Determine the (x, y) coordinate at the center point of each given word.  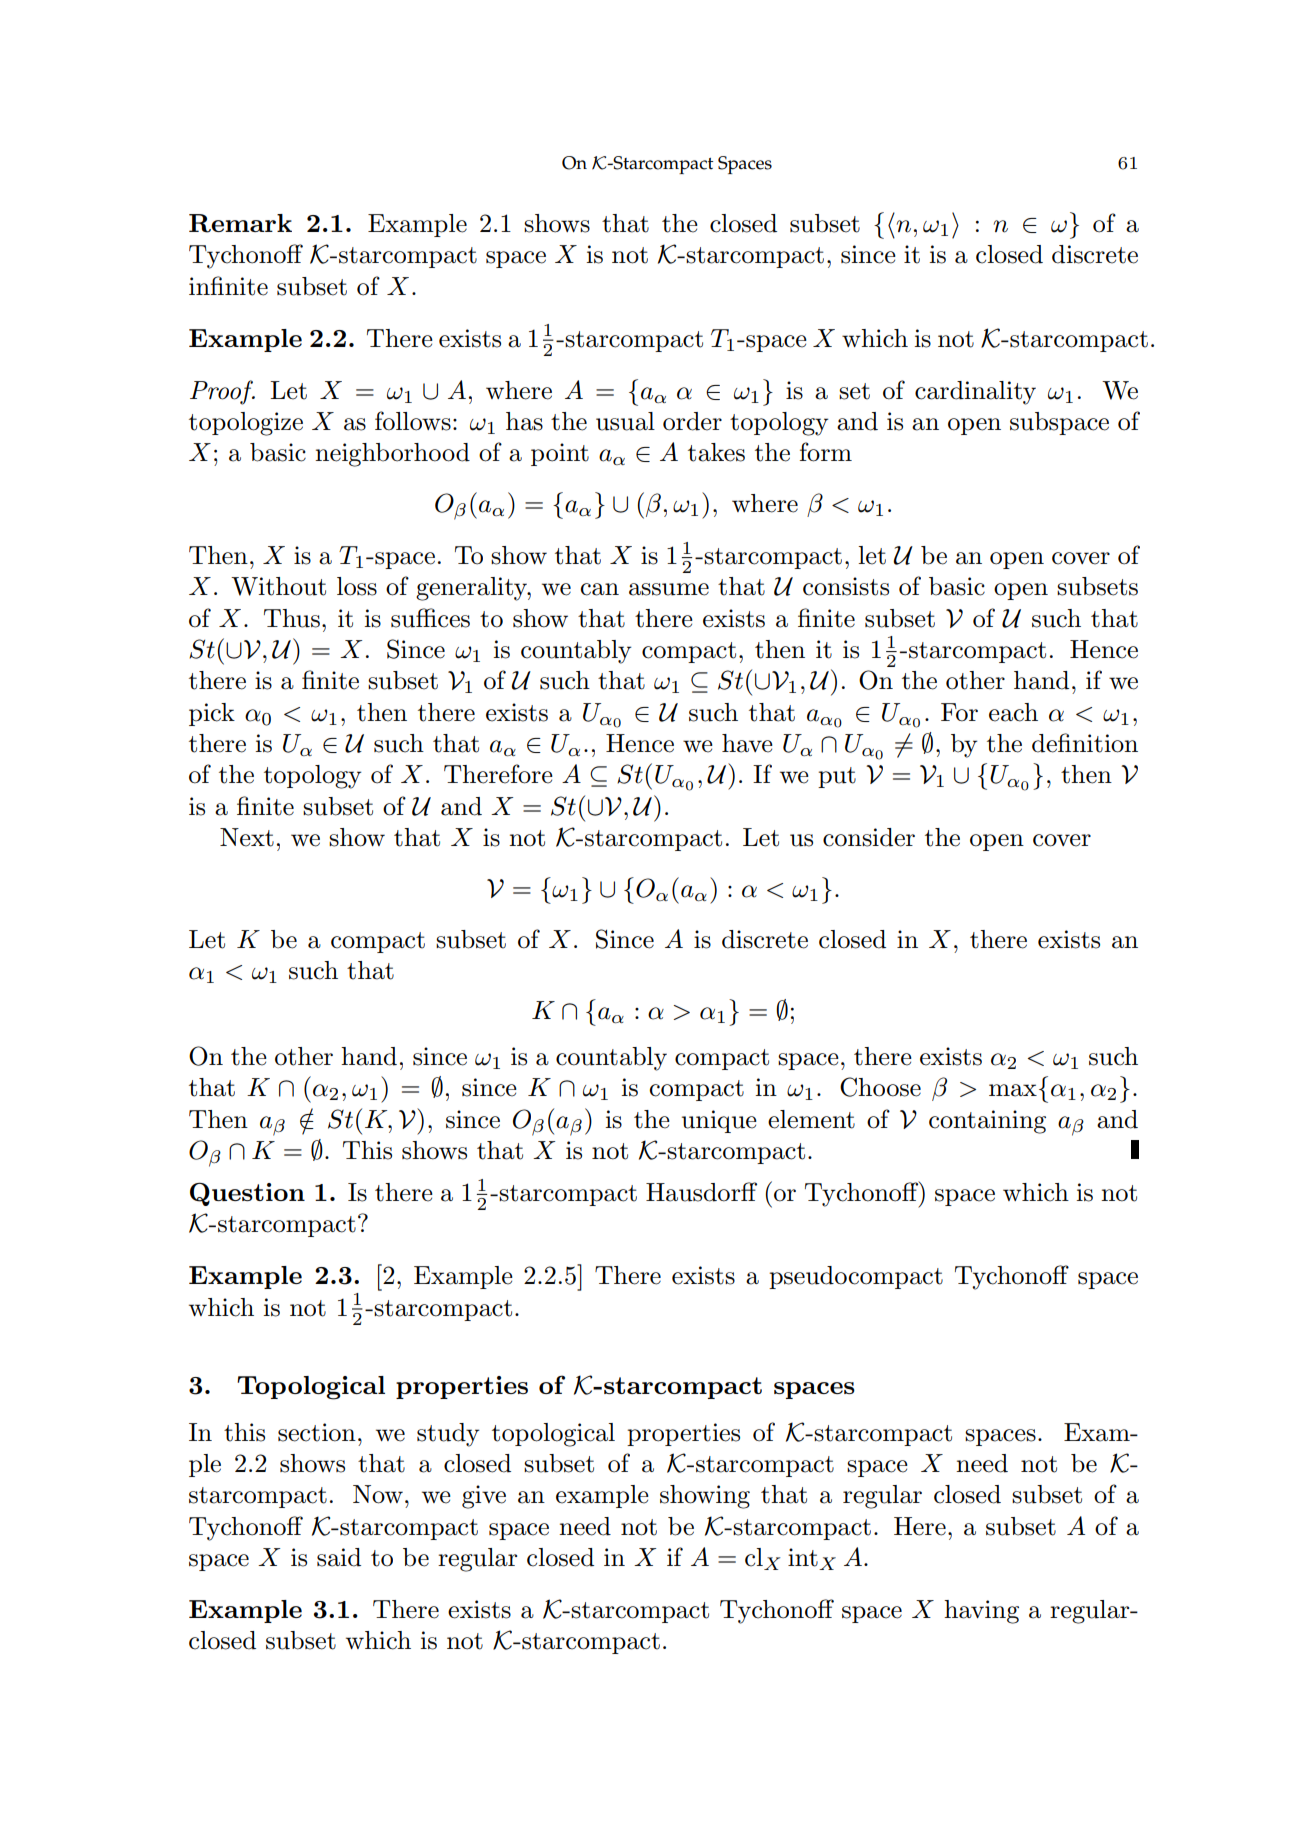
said (339, 1557)
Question (247, 1194)
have (747, 743)
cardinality (975, 393)
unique (719, 1121)
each (1013, 712)
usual (625, 421)
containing (987, 1122)
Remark (240, 223)
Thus (292, 618)
